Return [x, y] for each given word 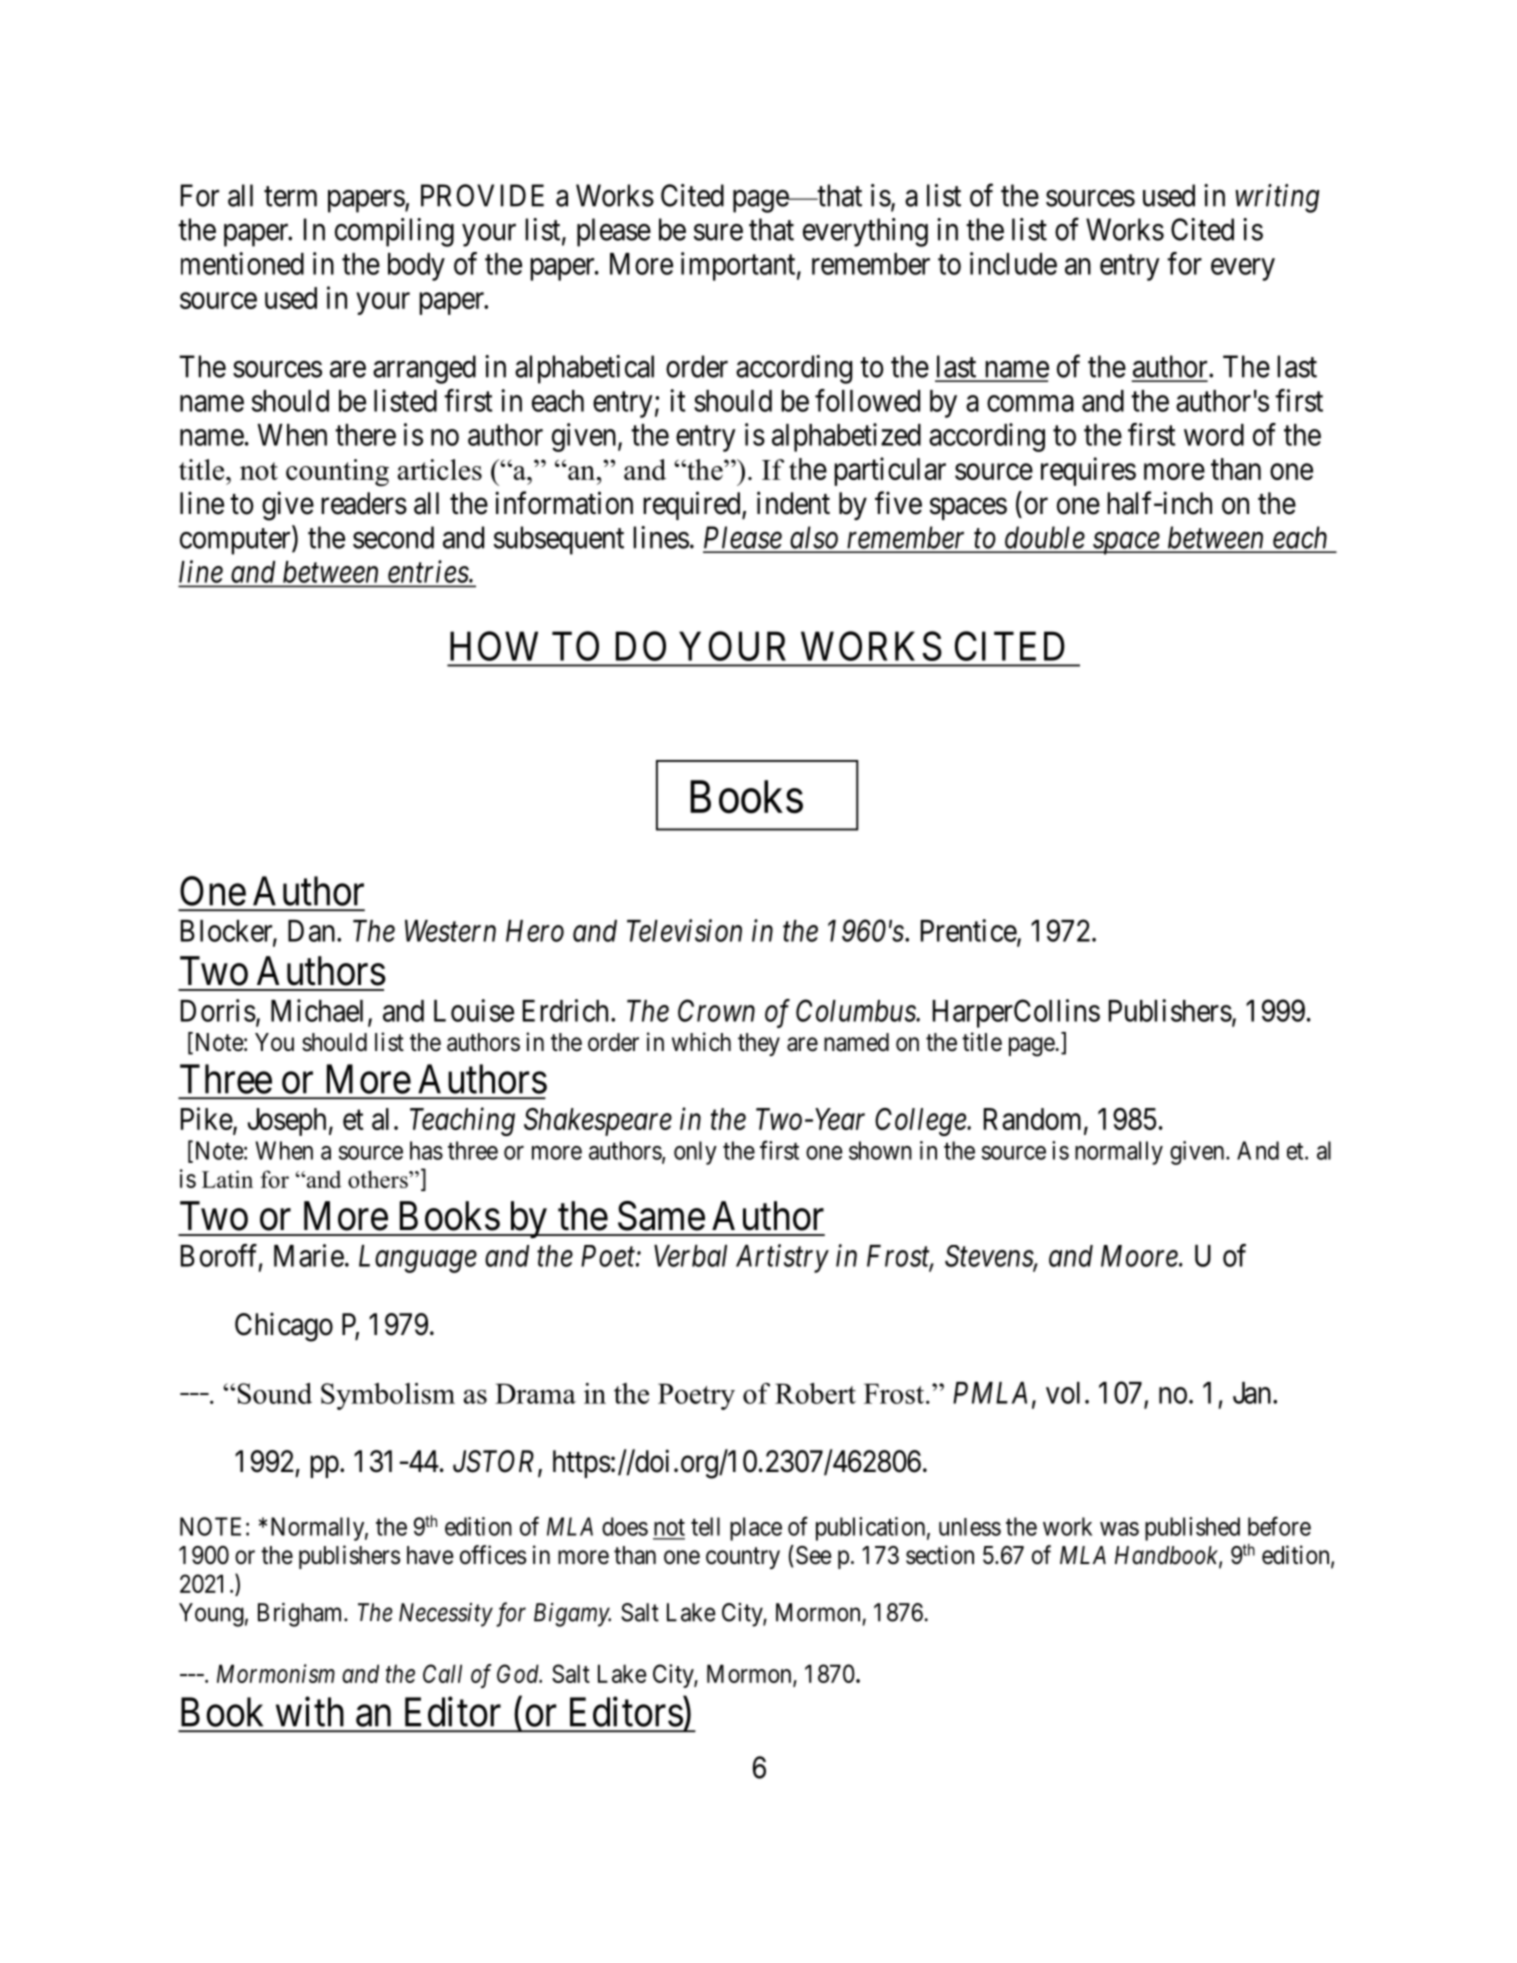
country [743, 1558]
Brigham [301, 1615]
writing [1277, 198]
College [921, 1122]
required [693, 505]
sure [718, 232]
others [379, 1179]
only [695, 1153]
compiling [394, 232]
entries [429, 571]
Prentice [969, 931]
